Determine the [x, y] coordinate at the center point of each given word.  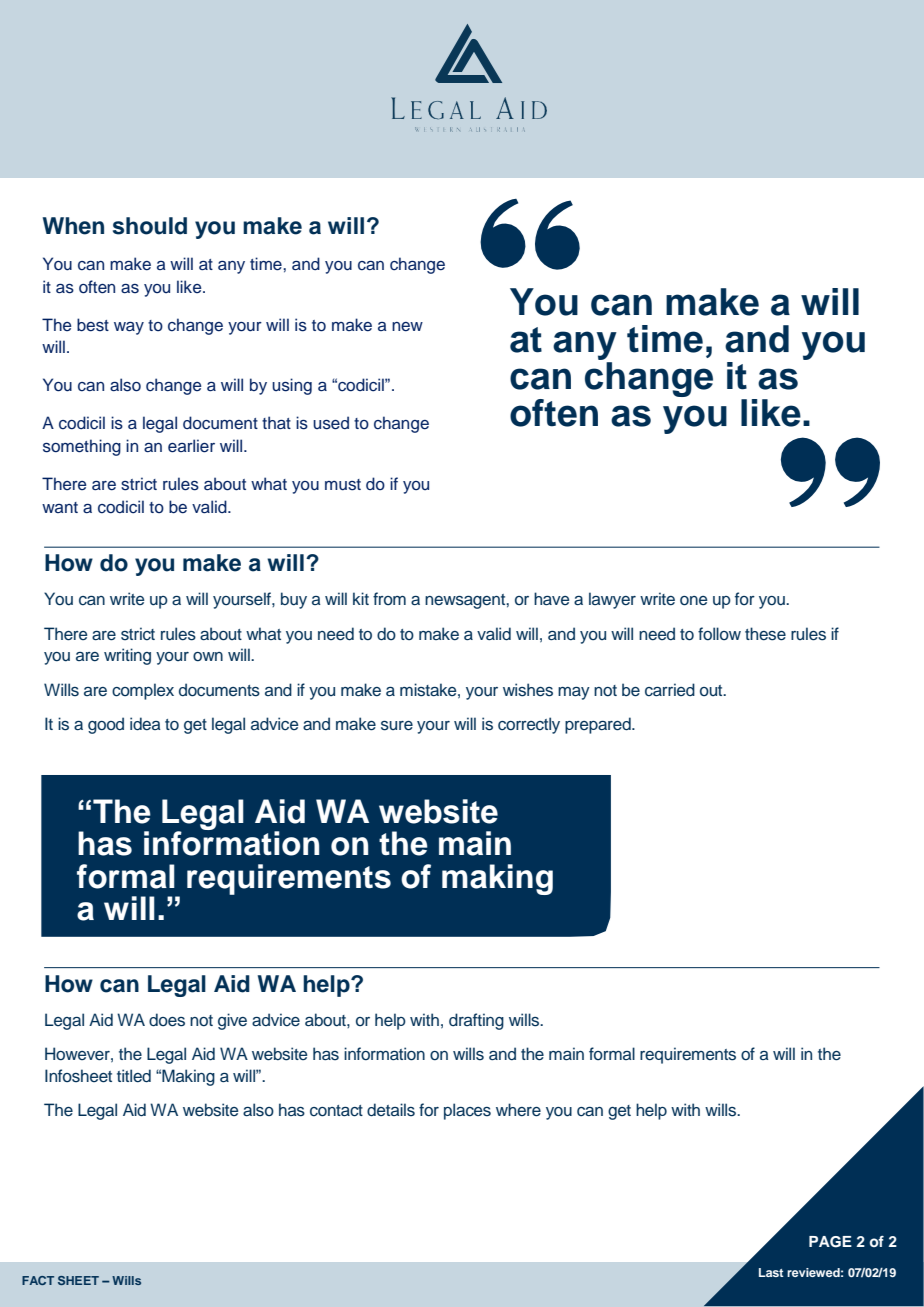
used [331, 423]
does [167, 1020]
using [292, 386]
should [150, 226]
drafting [476, 1021]
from [389, 598]
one [694, 601]
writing [127, 656]
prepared [599, 725]
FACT [38, 1280]
